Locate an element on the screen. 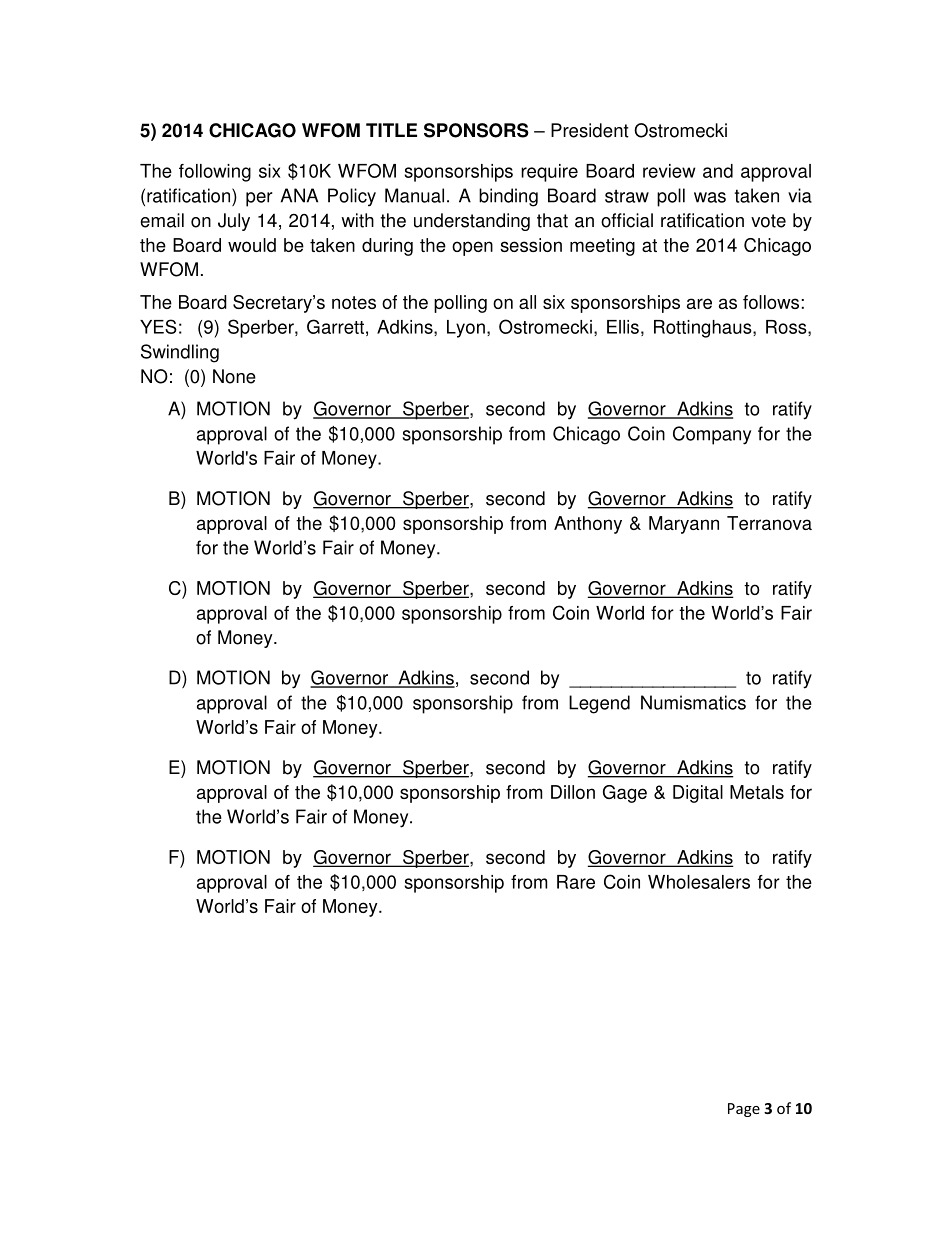 This screenshot has width=952, height=1233. Legend is located at coordinates (599, 704).
